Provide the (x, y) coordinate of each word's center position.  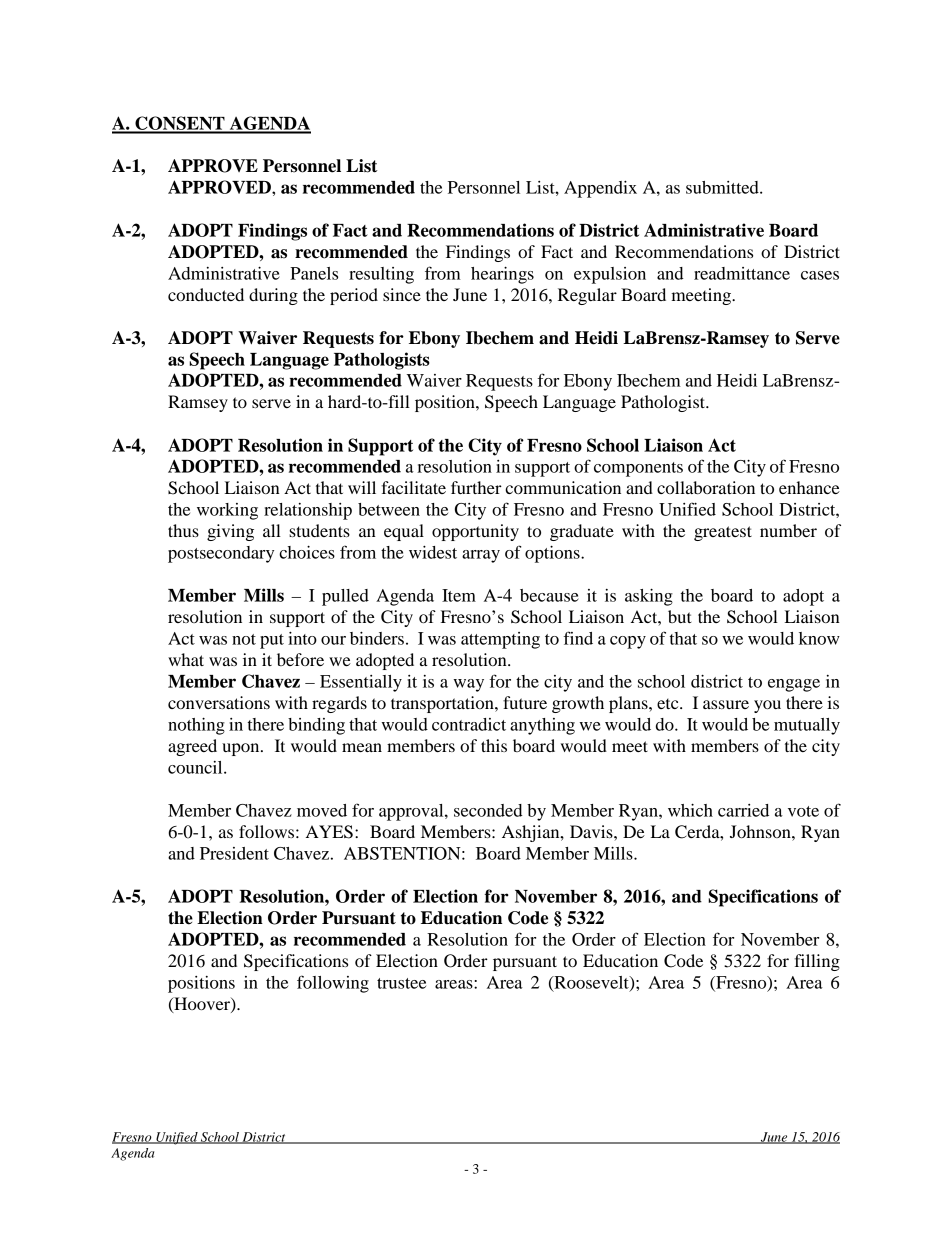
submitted (723, 187)
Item (459, 595)
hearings (502, 275)
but (680, 616)
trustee (401, 983)
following (333, 984)
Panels (314, 273)
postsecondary (221, 554)
